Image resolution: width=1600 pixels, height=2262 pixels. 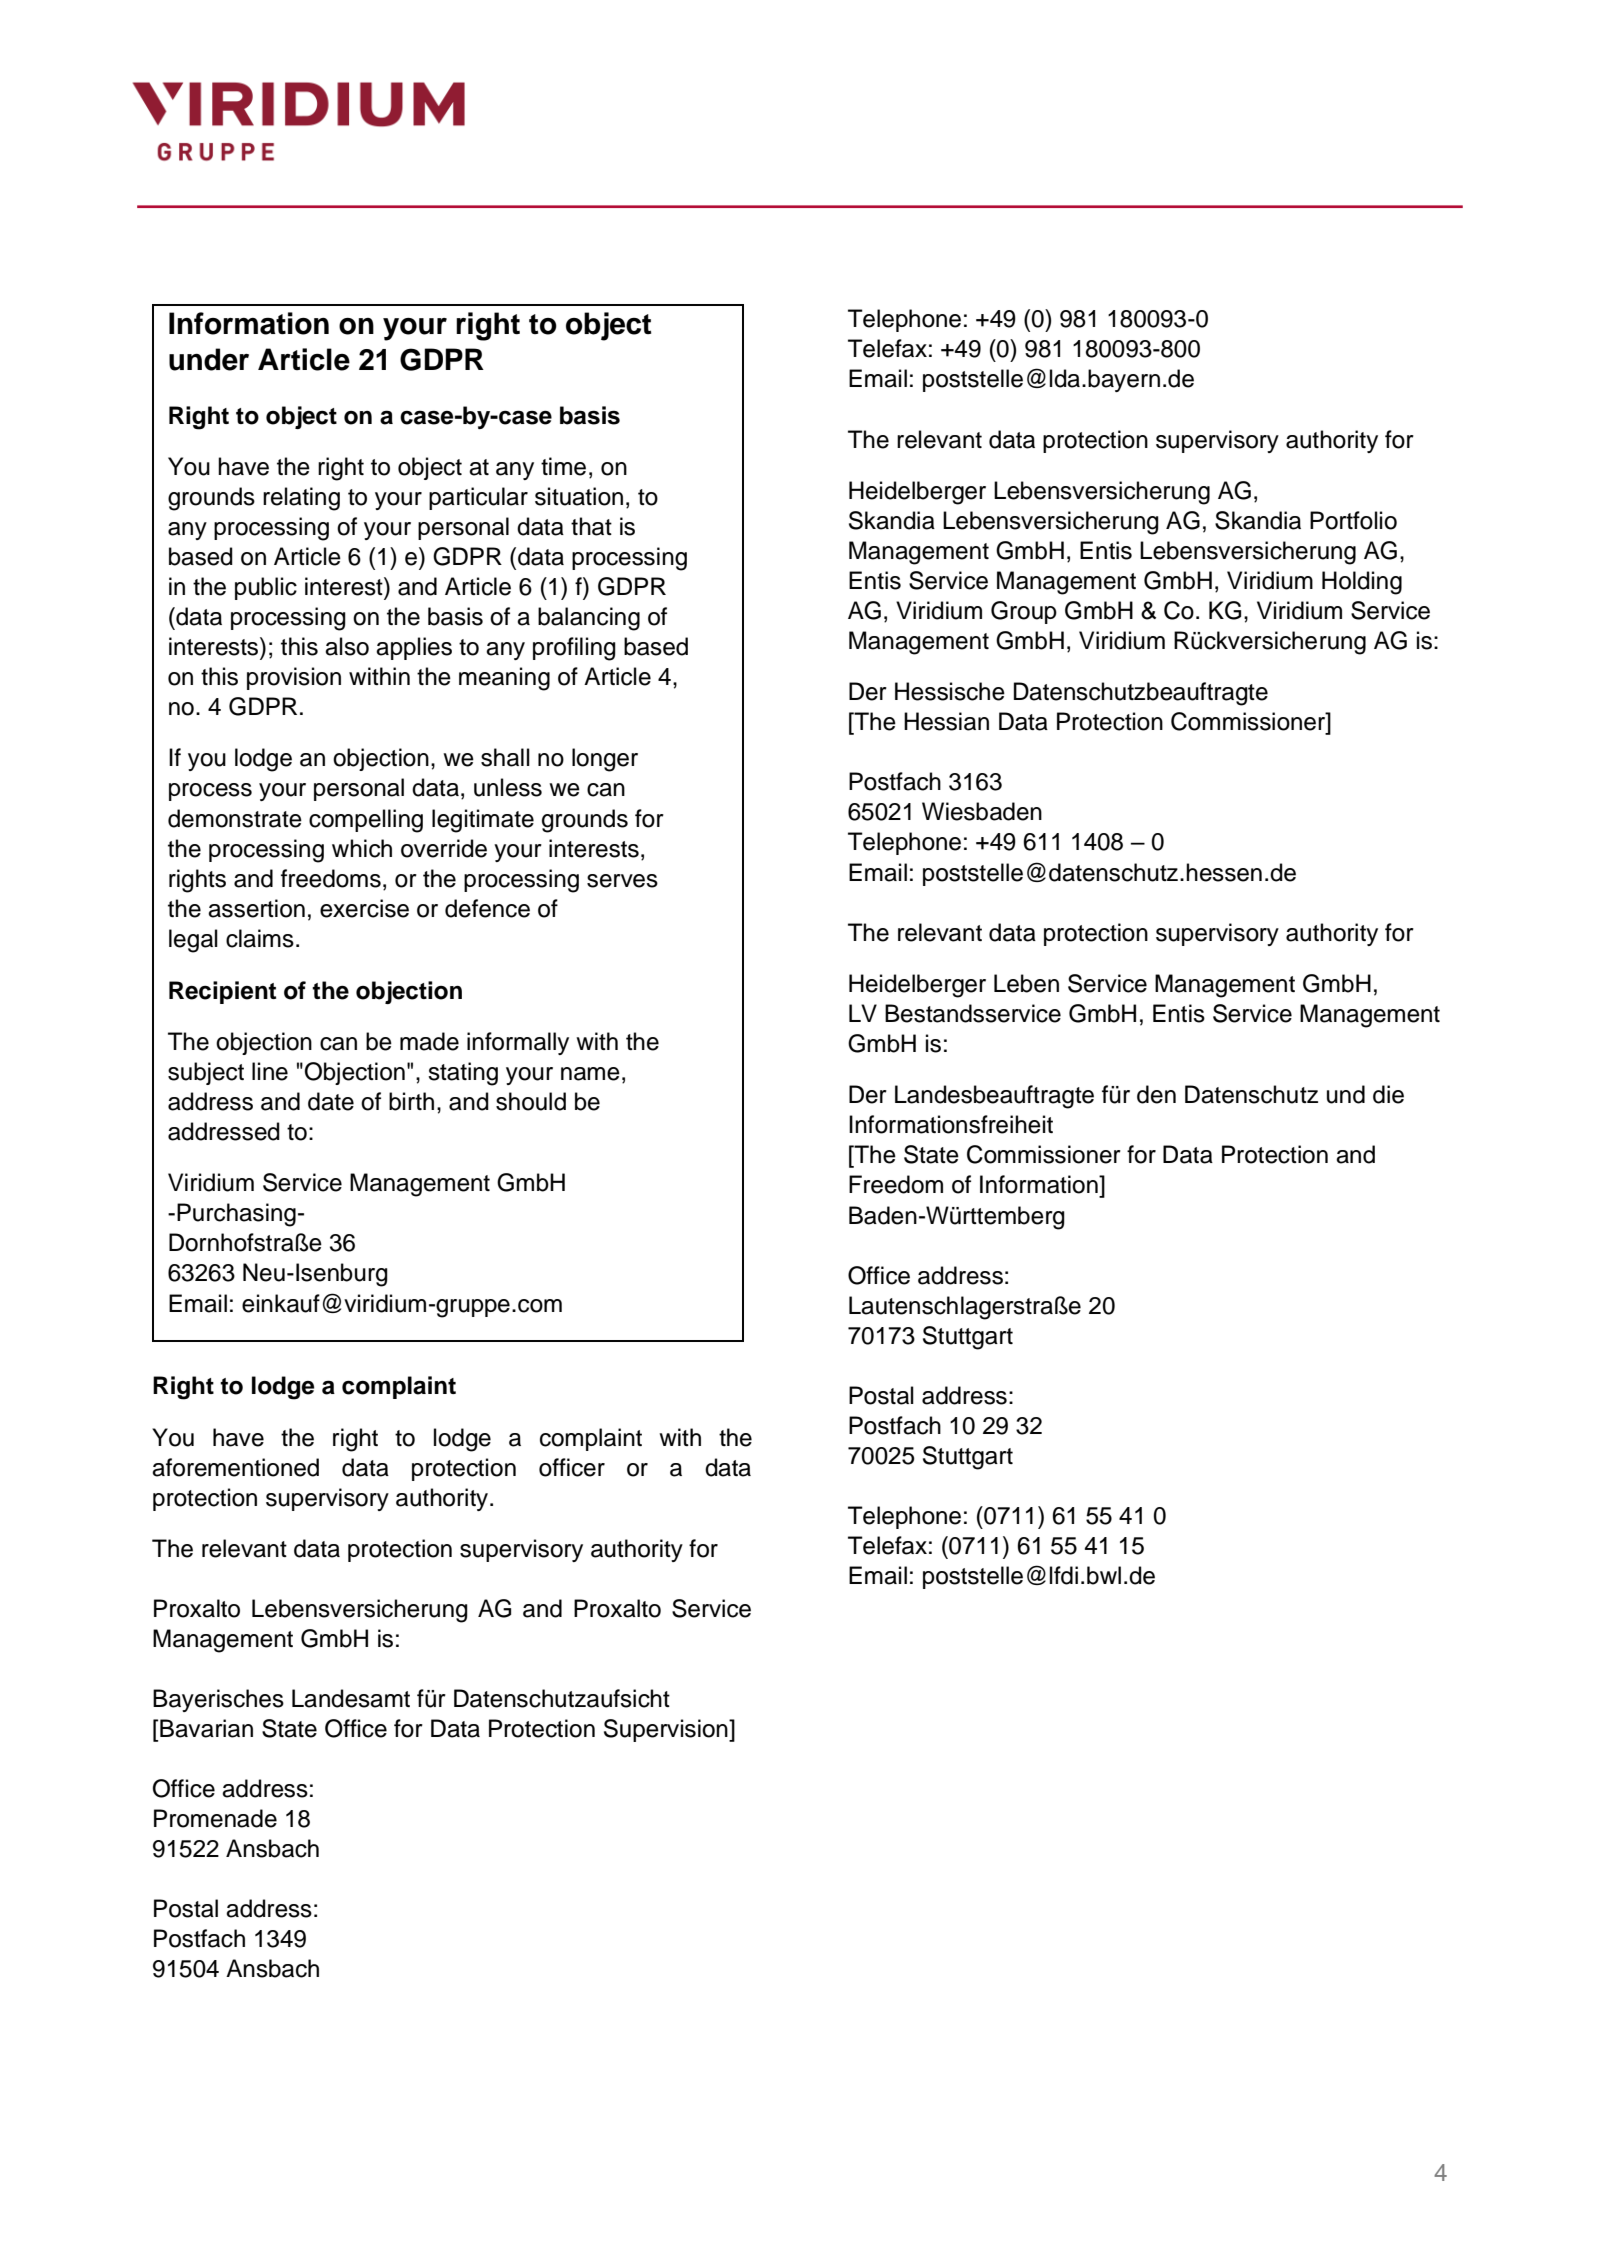 What do you see at coordinates (563, 466) in the document?
I see `time` at bounding box center [563, 466].
